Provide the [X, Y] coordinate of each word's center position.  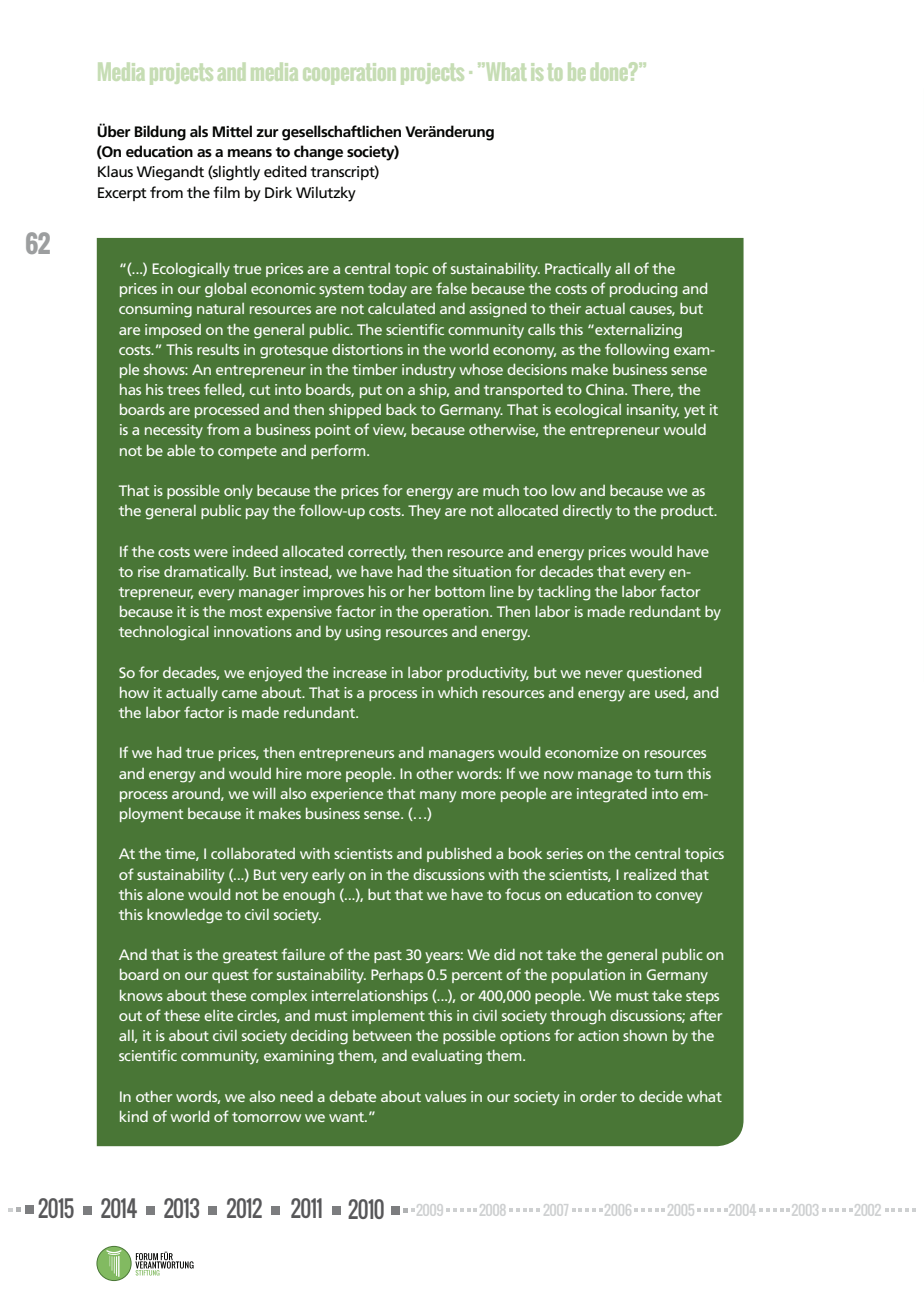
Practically [578, 270]
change [318, 153]
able [181, 450]
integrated [612, 795]
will [264, 793]
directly [587, 512]
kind [134, 1116]
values [445, 1096]
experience [347, 795]
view [389, 430]
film [226, 192]
